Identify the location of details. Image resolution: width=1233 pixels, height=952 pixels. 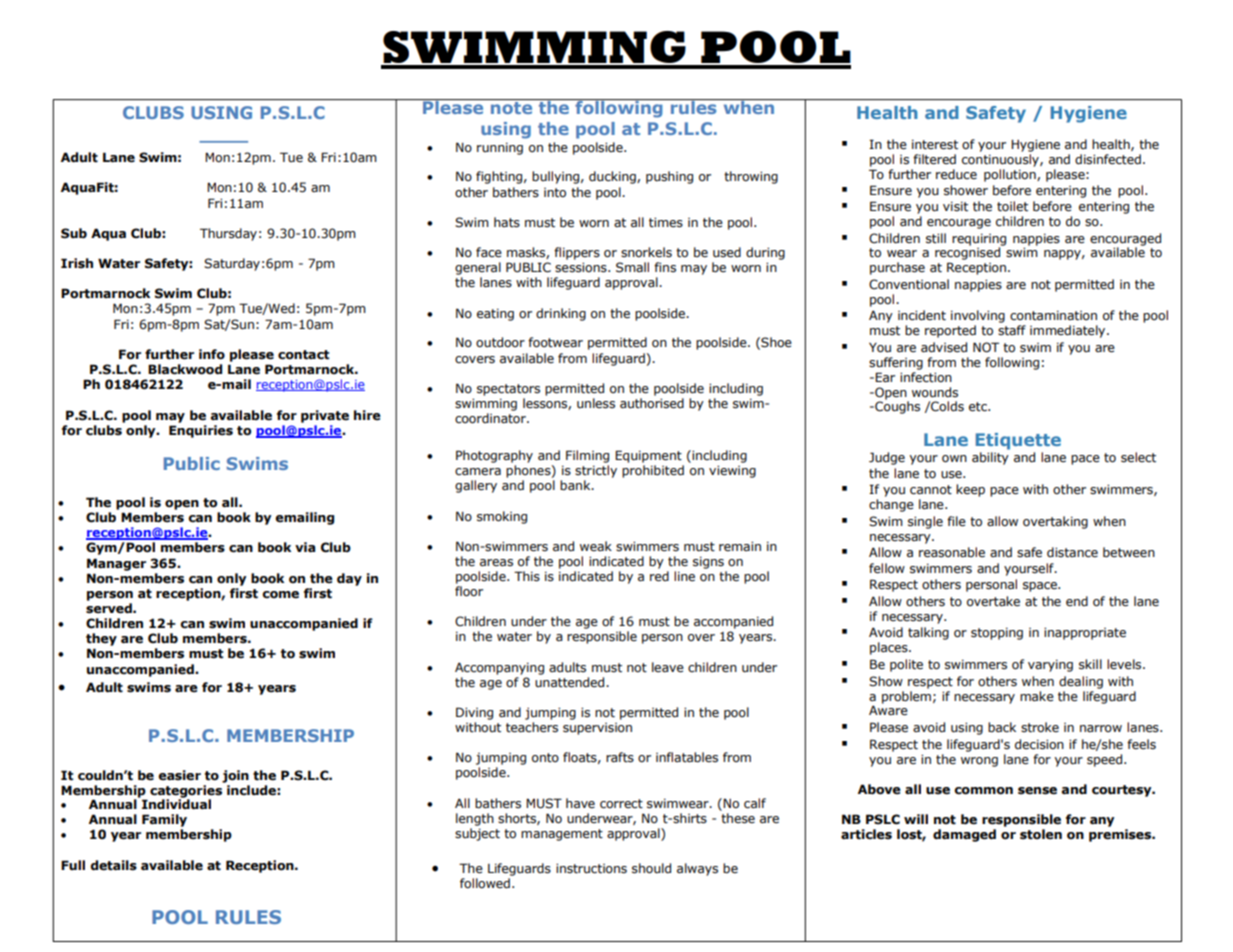
(113, 865).
